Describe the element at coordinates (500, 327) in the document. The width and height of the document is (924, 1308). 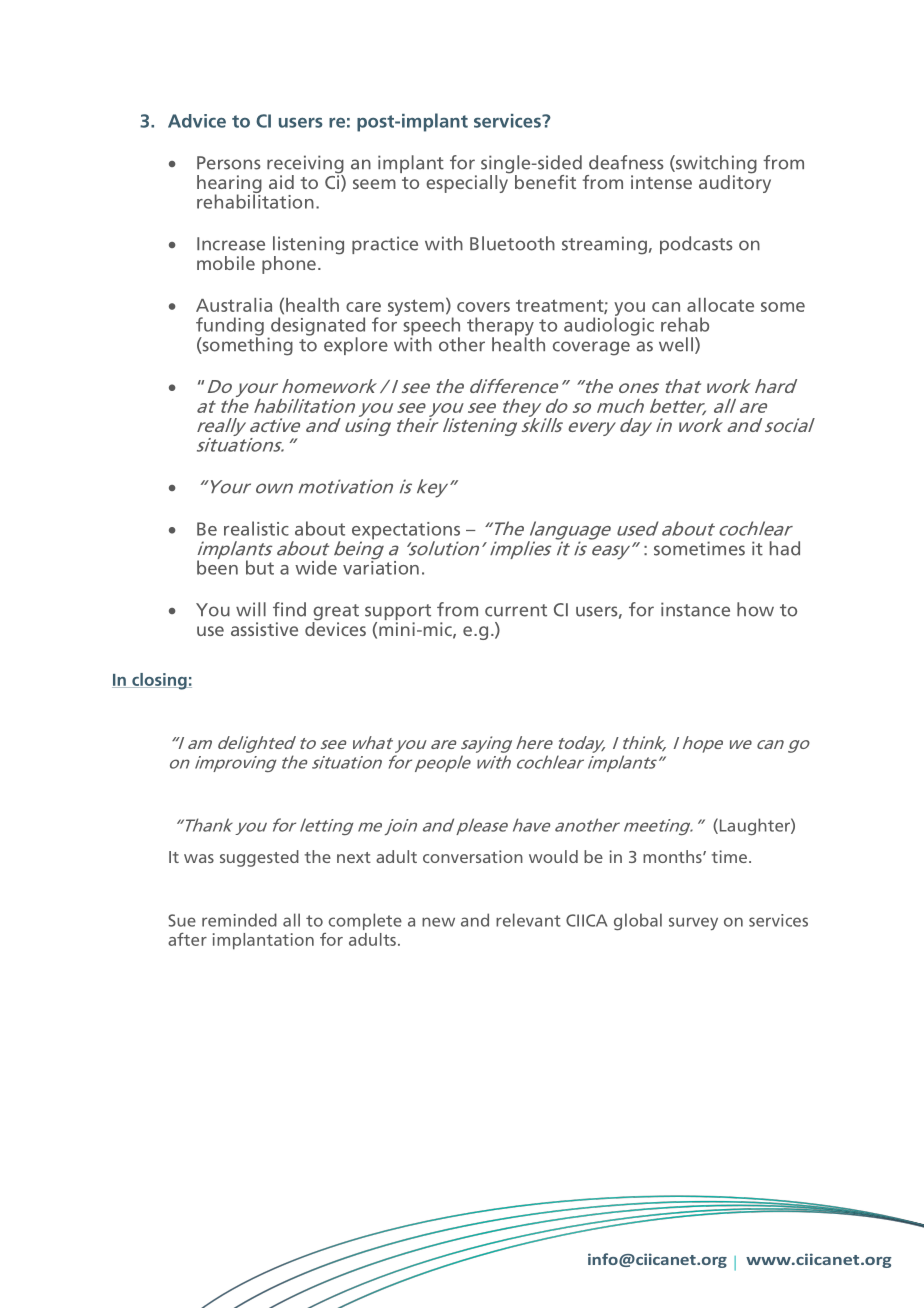
I see `therapy` at that location.
